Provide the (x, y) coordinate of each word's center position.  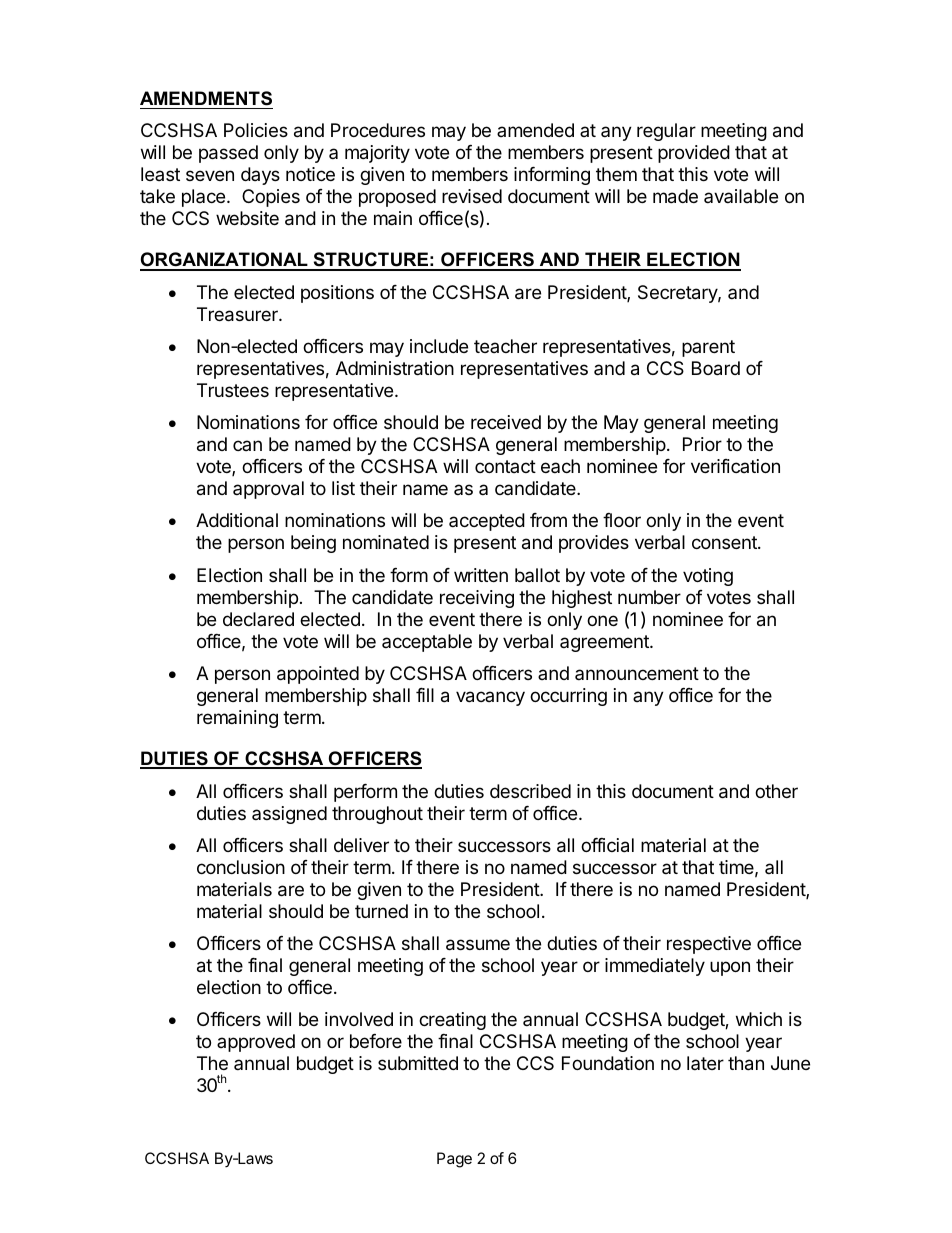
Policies (256, 130)
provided (694, 154)
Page (454, 1160)
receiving (477, 599)
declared (258, 619)
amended (535, 130)
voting (708, 577)
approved (256, 1043)
